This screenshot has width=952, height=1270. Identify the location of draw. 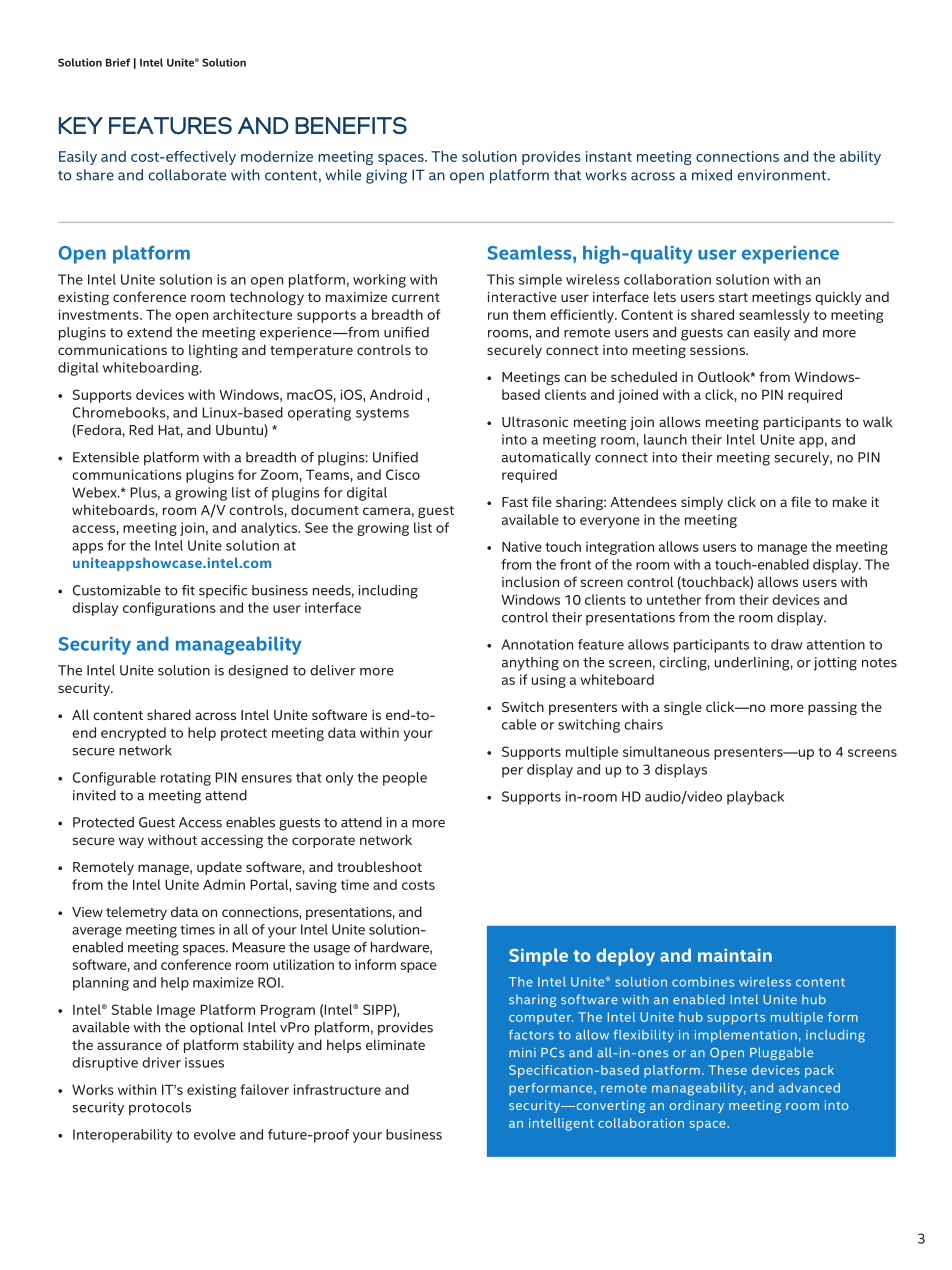
(787, 644).
